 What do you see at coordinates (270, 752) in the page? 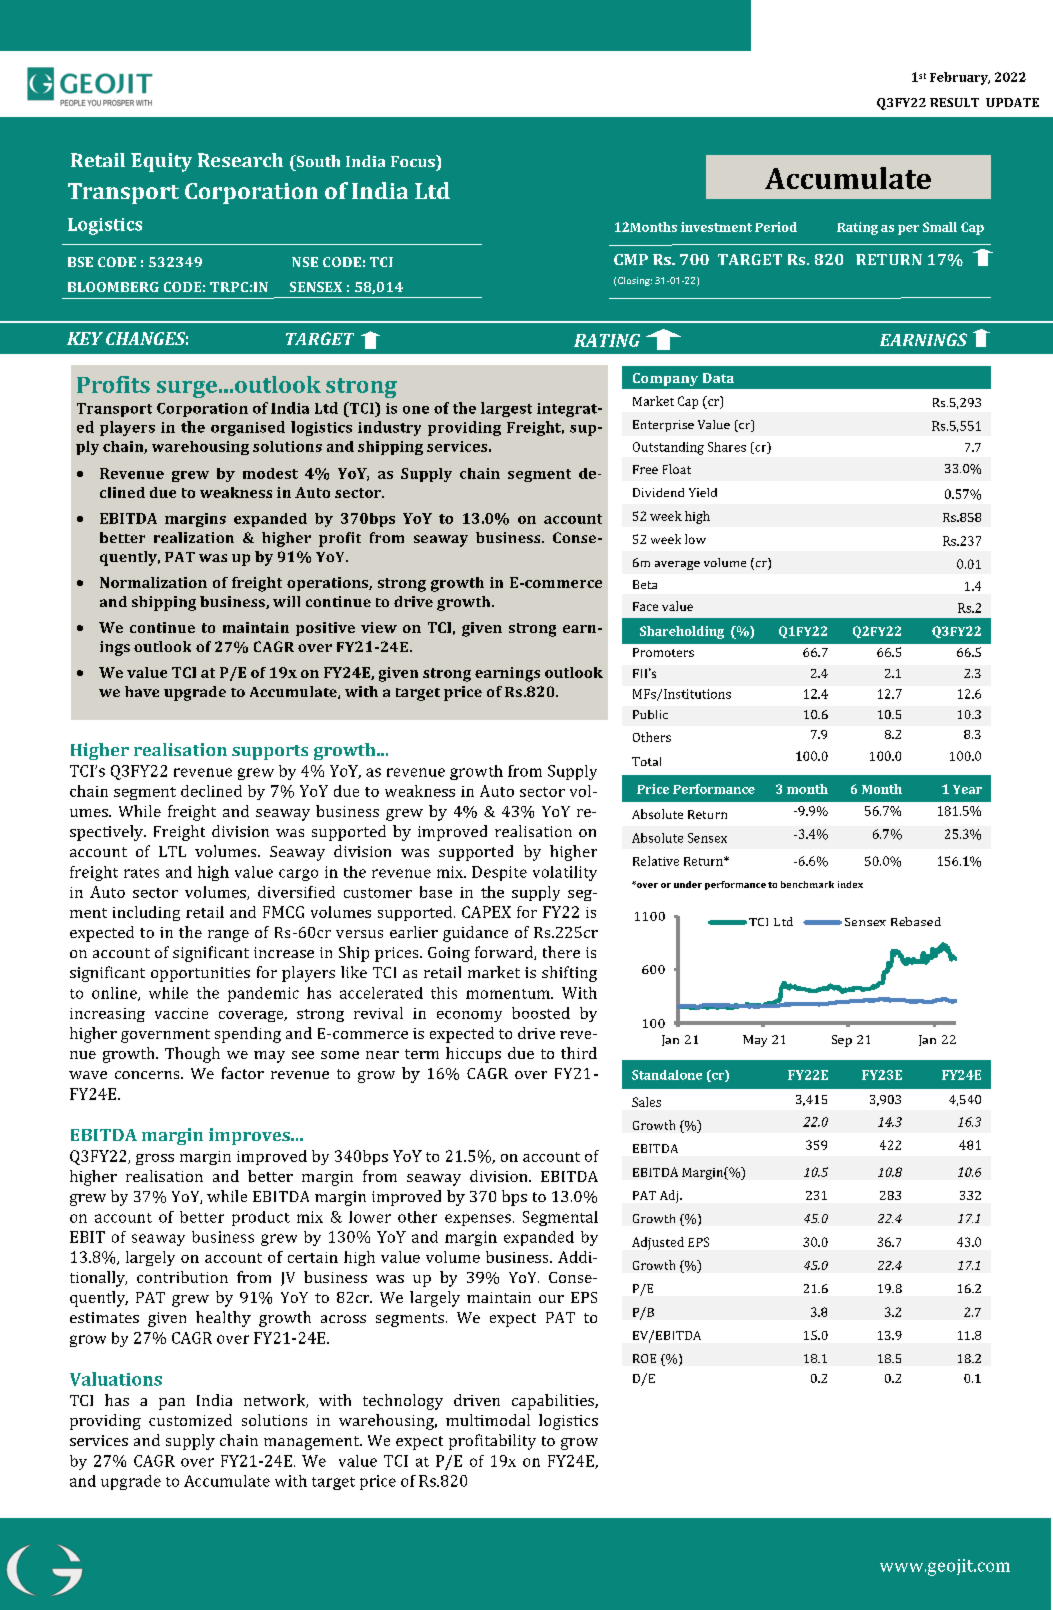
I see `supports` at bounding box center [270, 752].
